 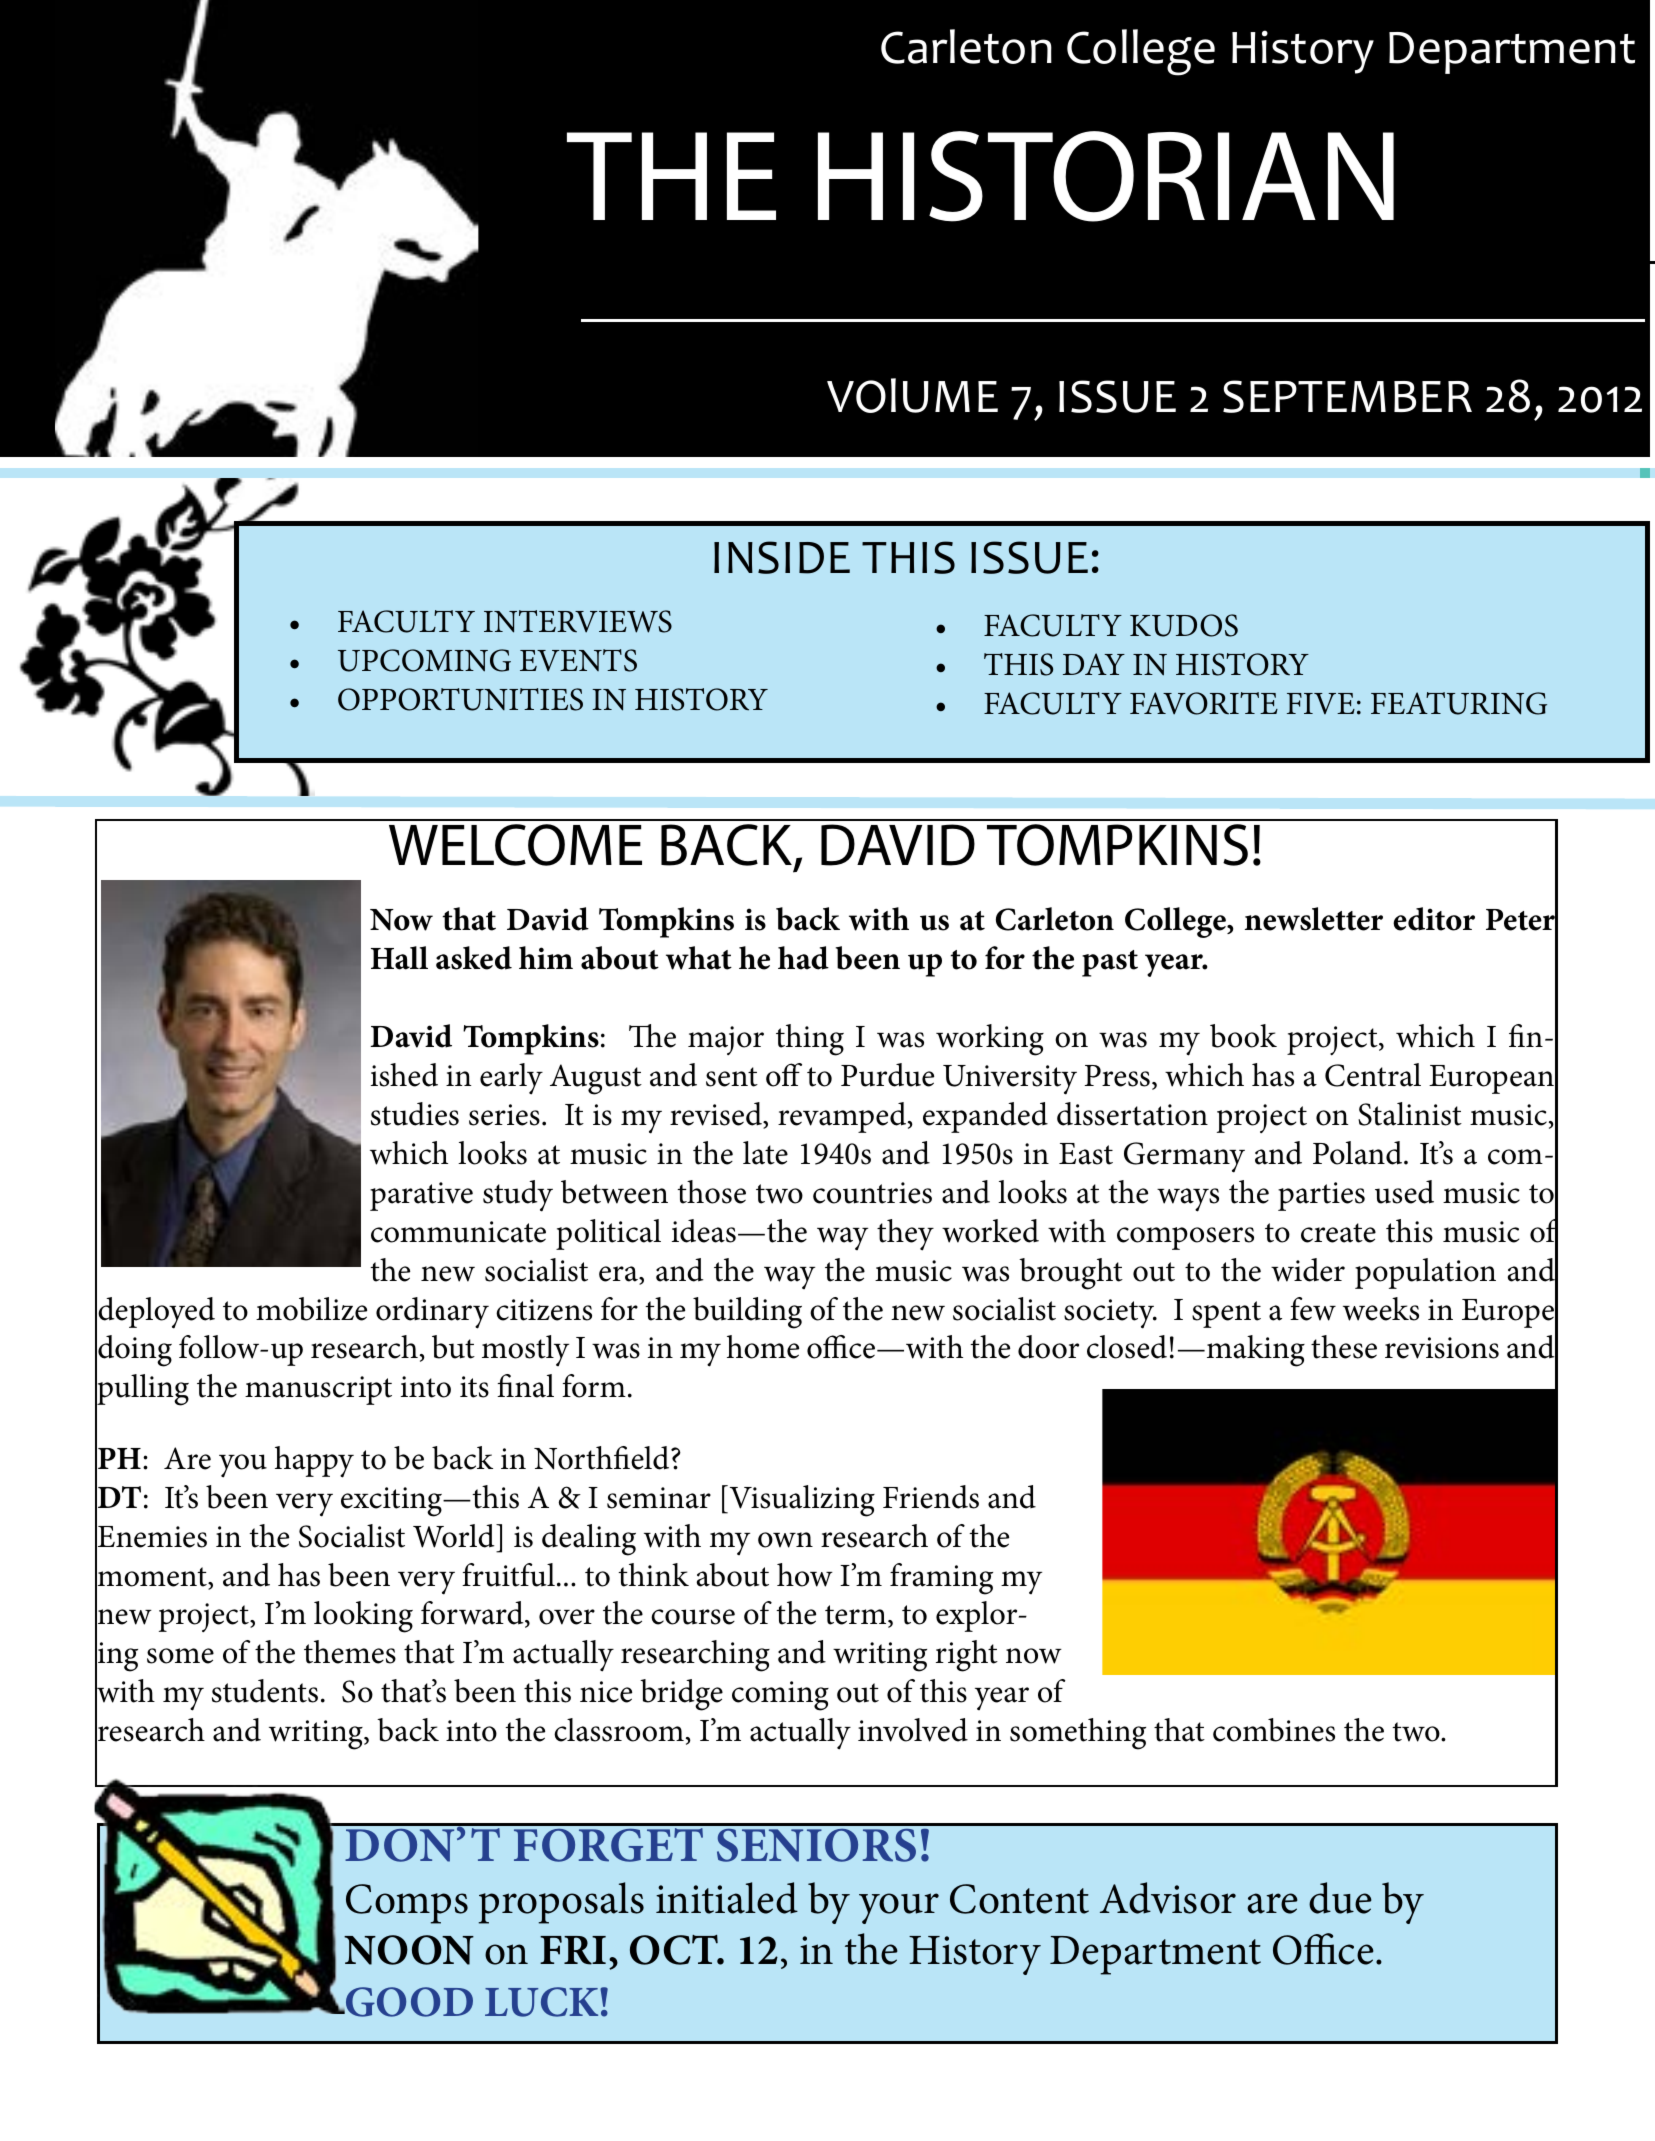 What do you see at coordinates (1321, 703) in the screenshot?
I see `FIVE` at bounding box center [1321, 703].
